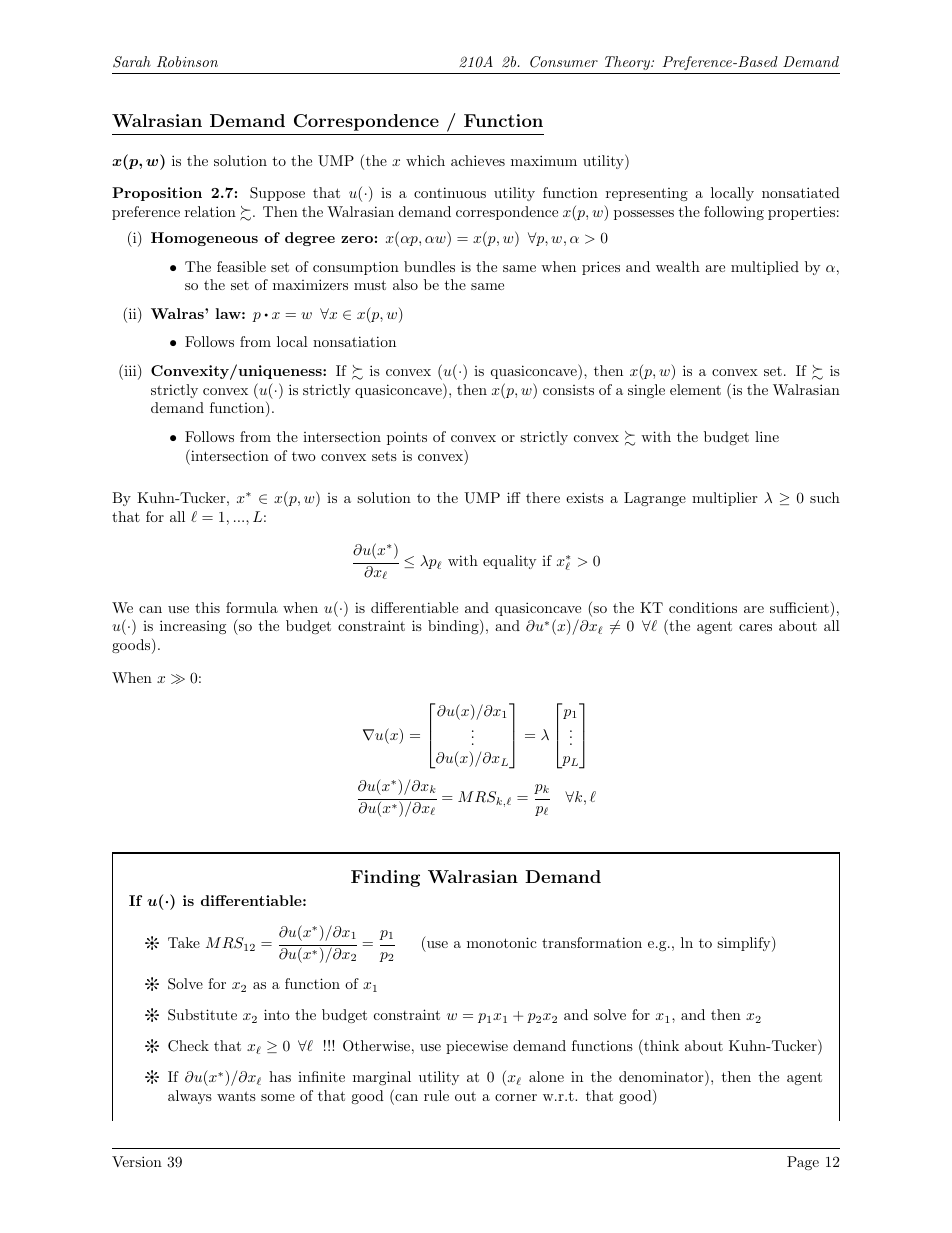 The image size is (952, 1233). I want to click on Robinson, so click(187, 62).
